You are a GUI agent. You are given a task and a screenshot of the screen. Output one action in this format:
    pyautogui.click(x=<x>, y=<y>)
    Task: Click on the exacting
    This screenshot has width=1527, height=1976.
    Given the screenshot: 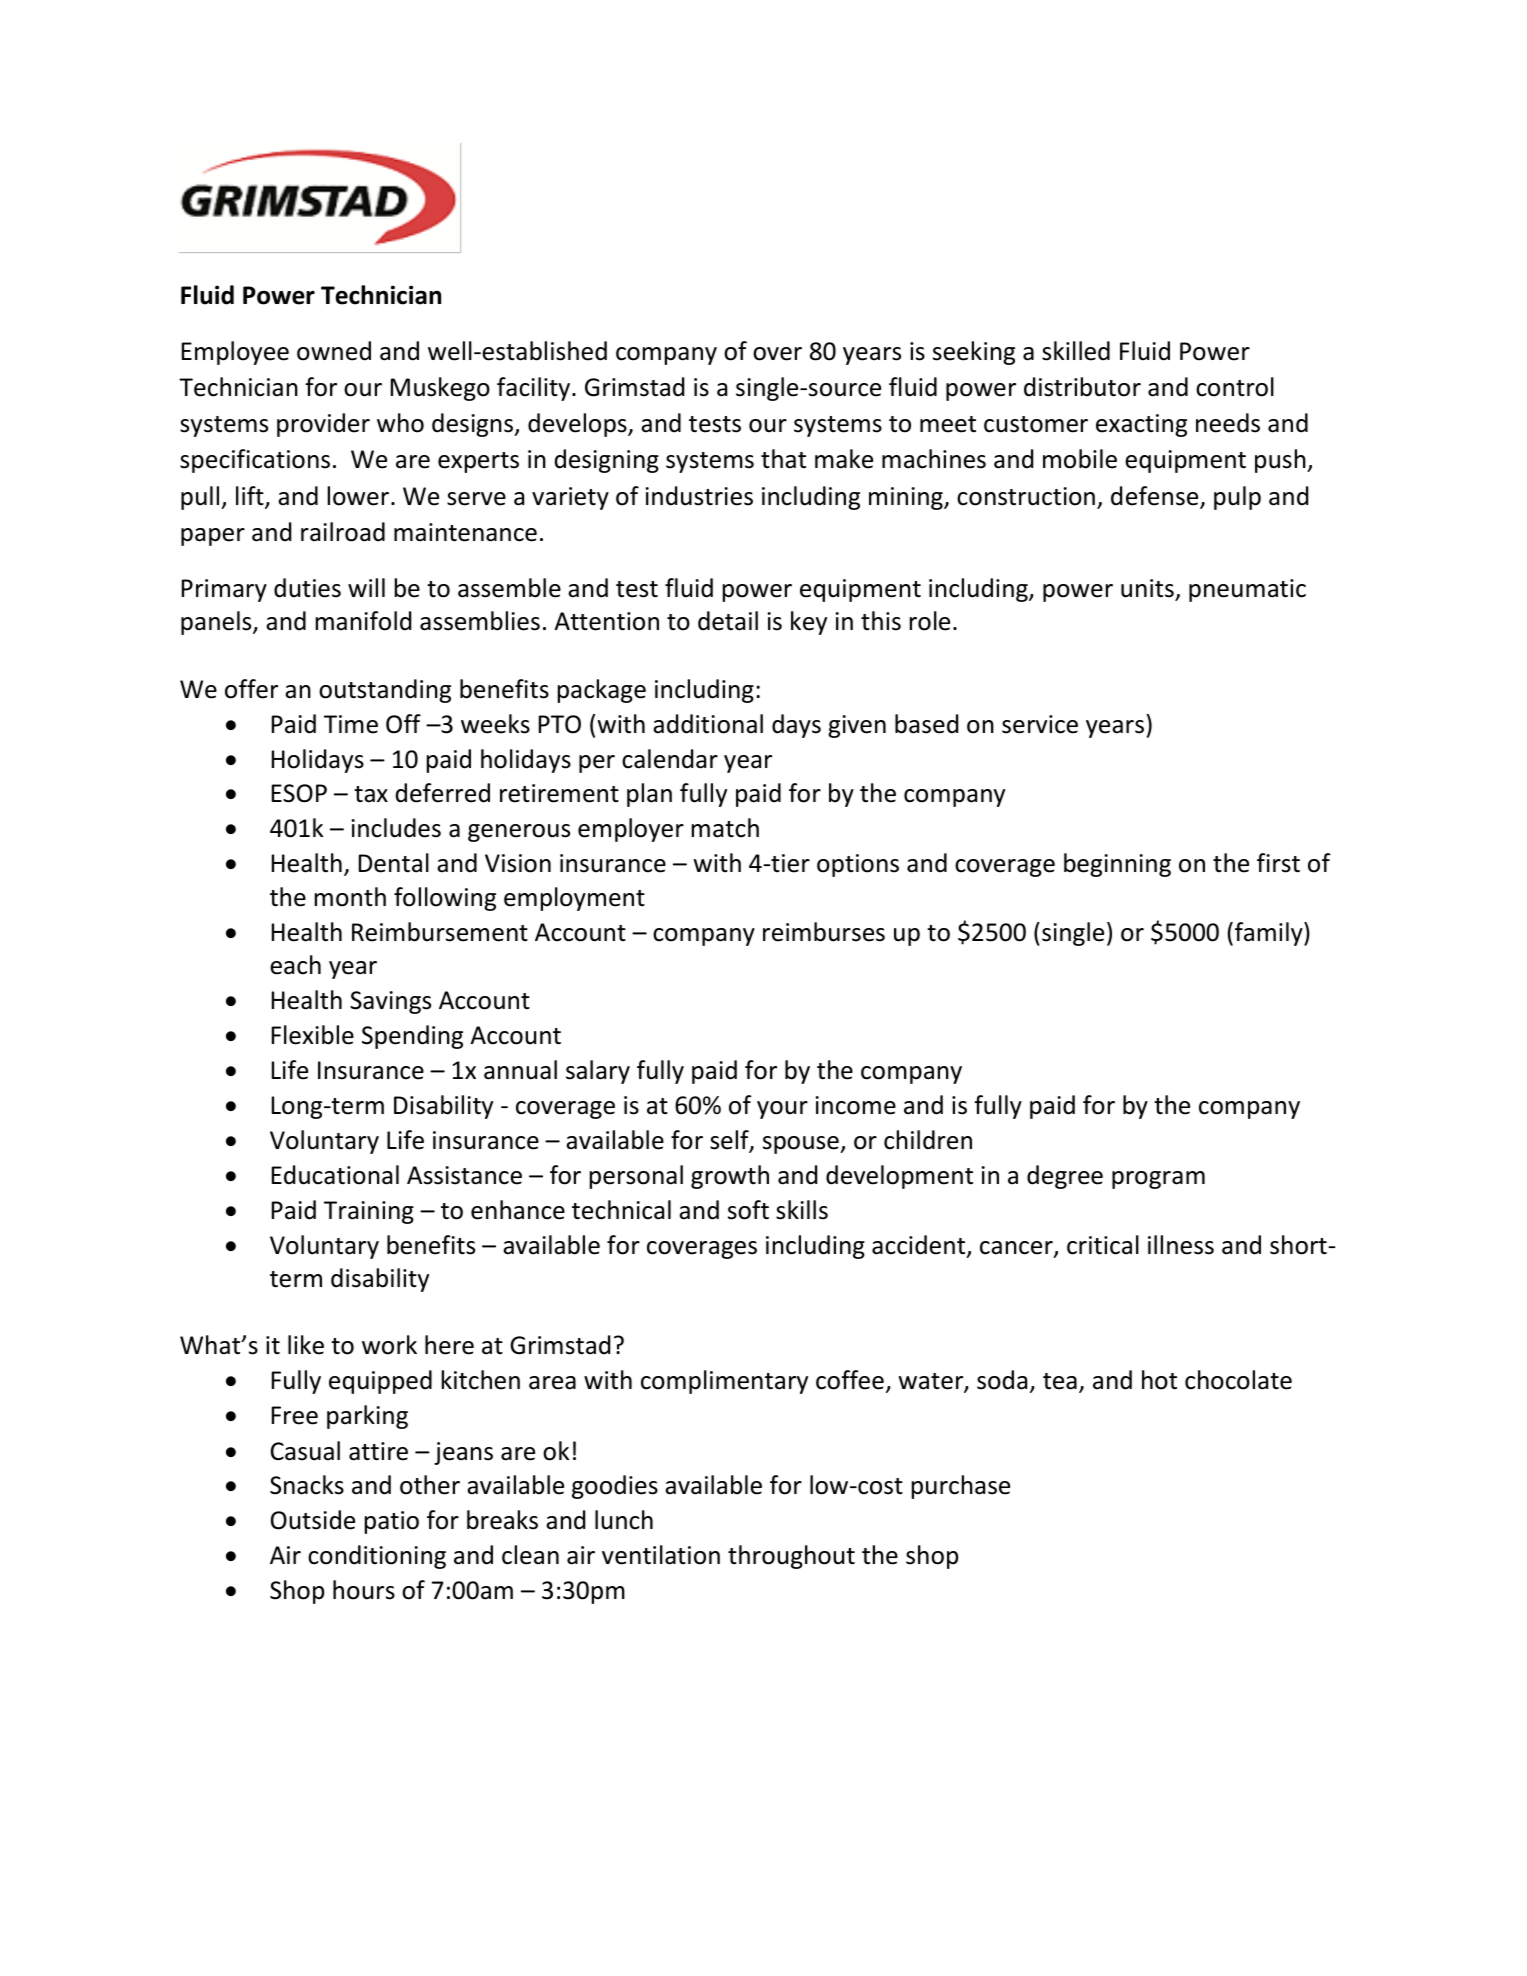 What is the action you would take?
    pyautogui.click(x=1141, y=425)
